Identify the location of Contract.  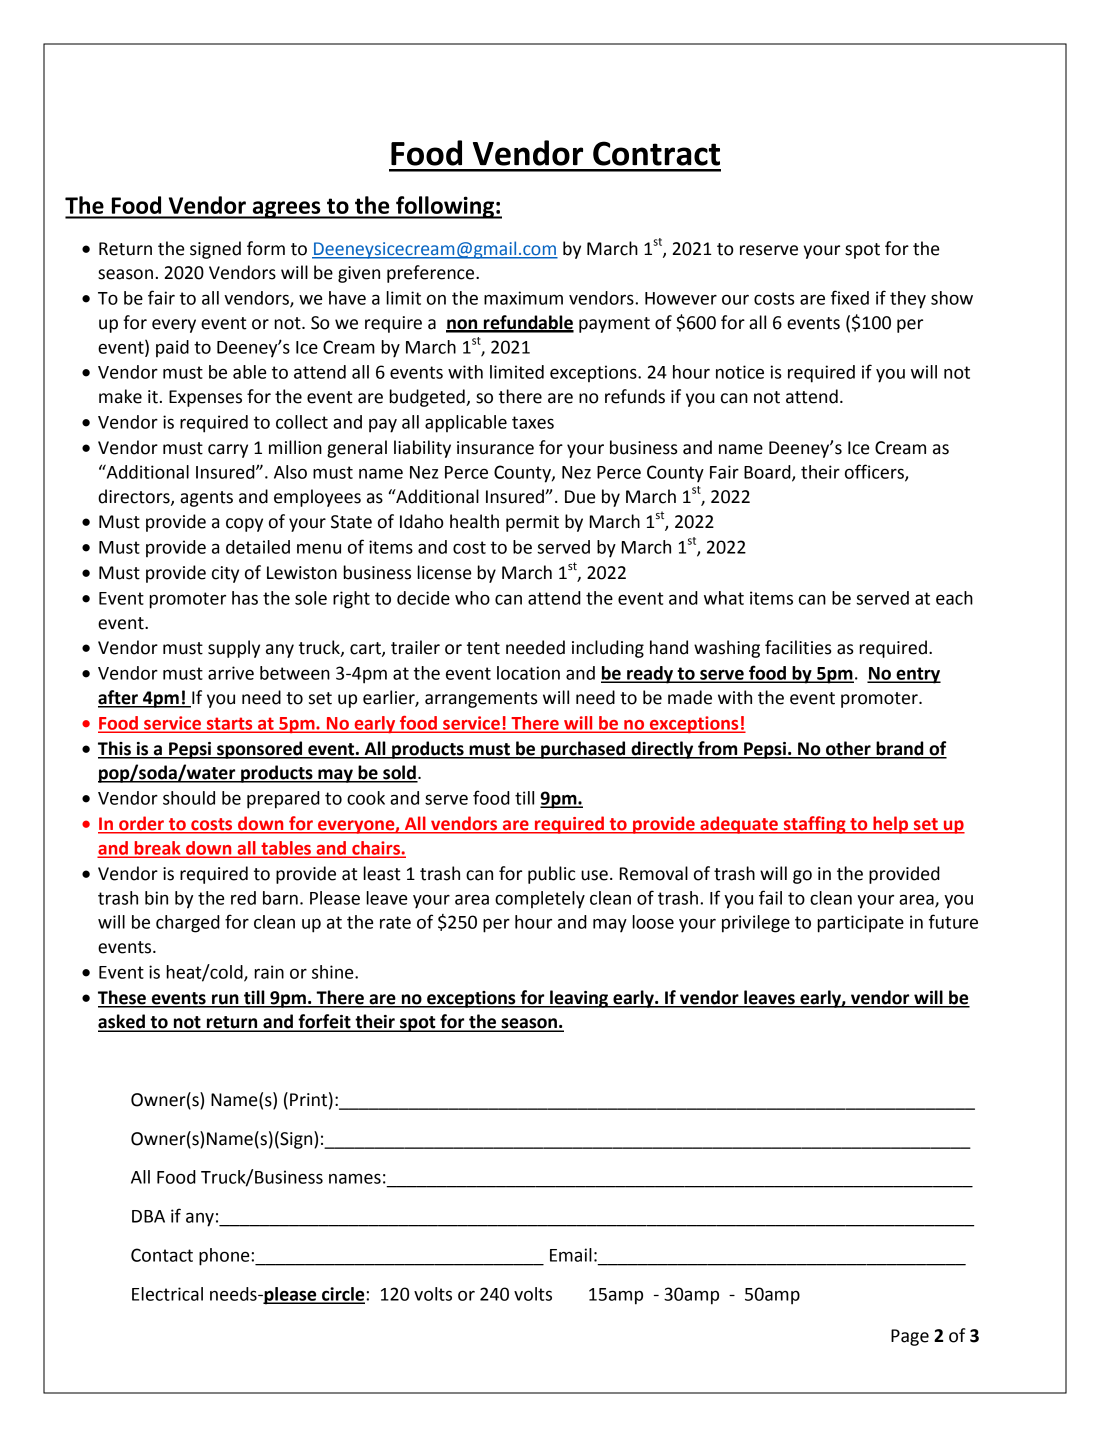
(656, 153).
